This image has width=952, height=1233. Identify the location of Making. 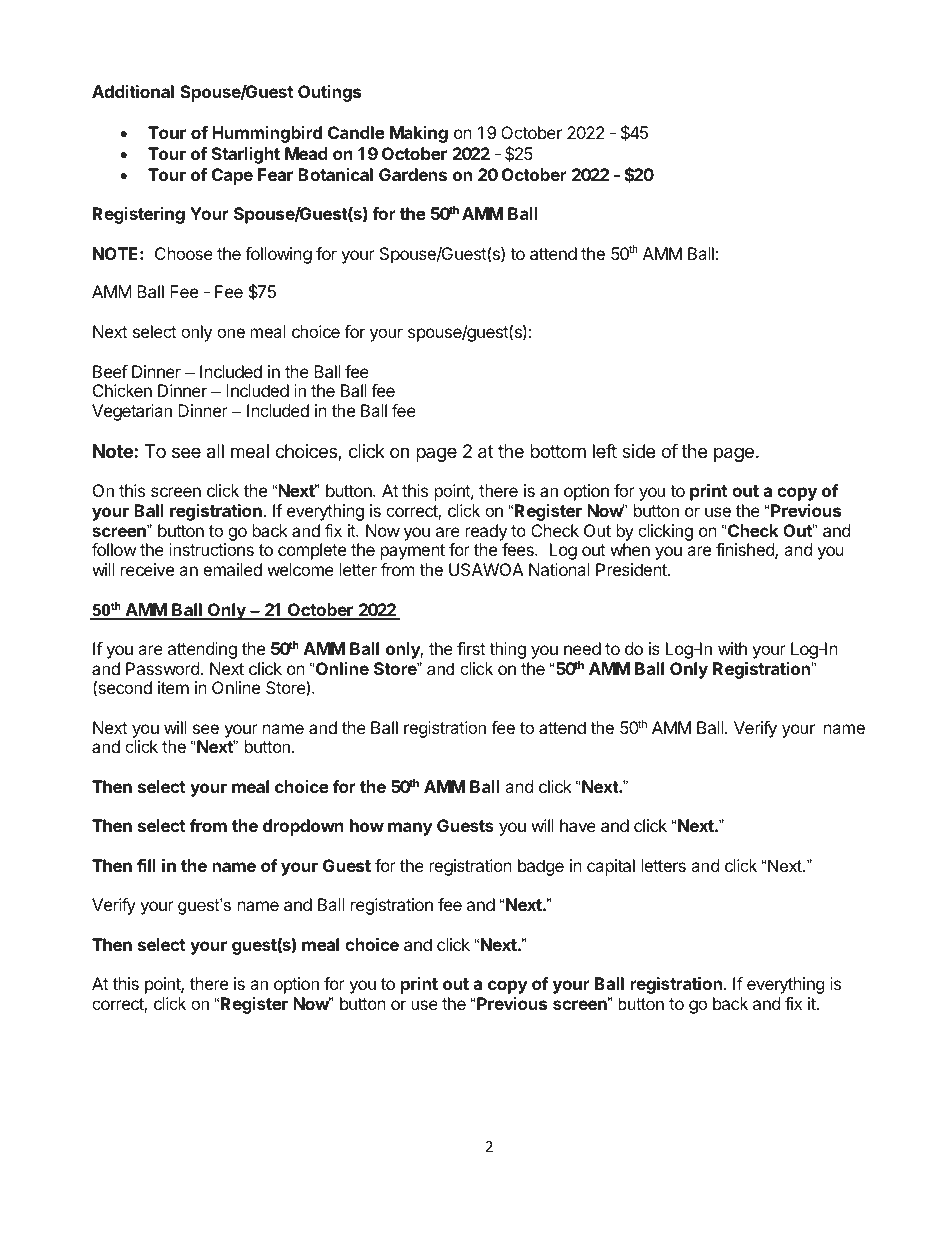
(419, 134).
